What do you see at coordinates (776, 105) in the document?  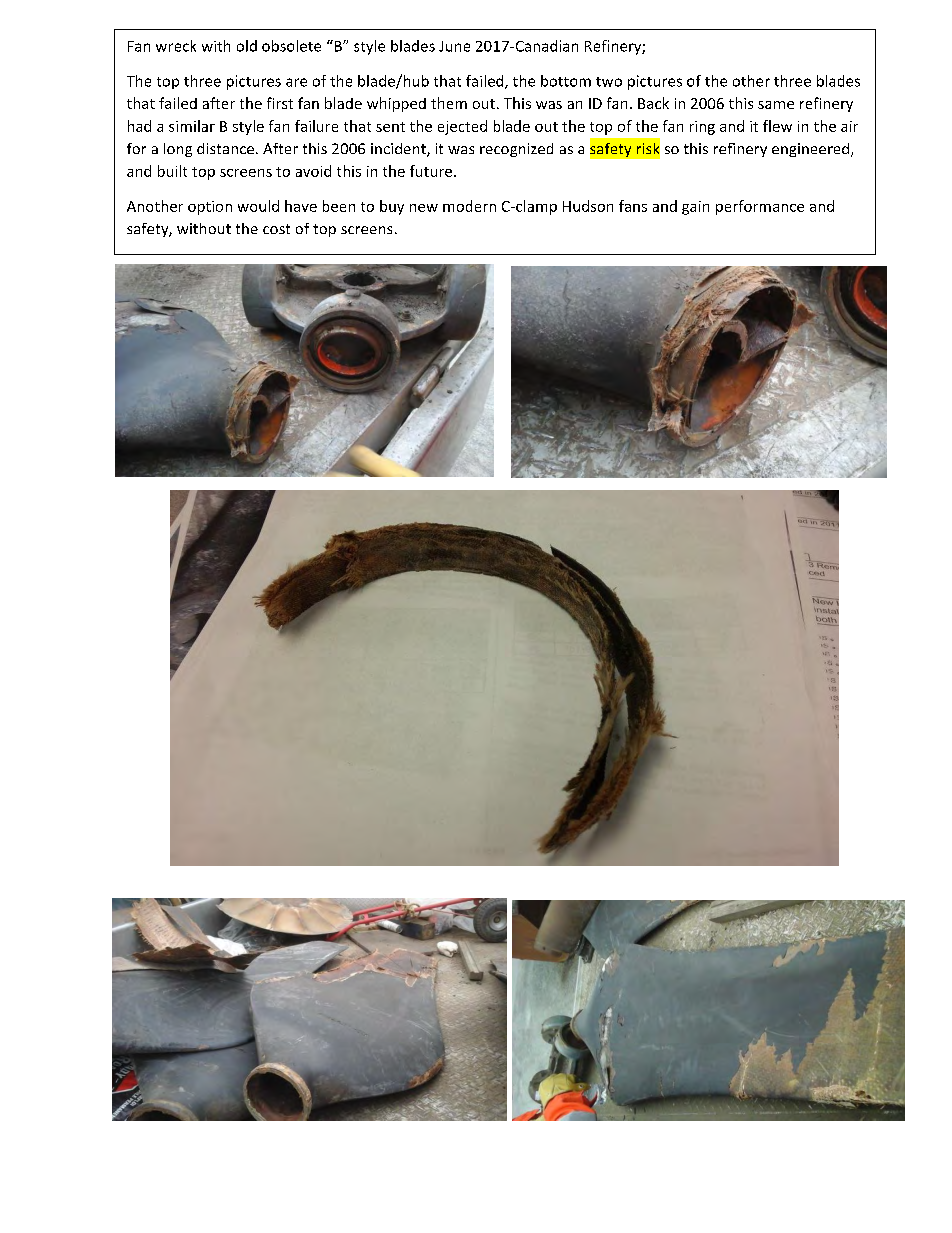 I see `same` at bounding box center [776, 105].
